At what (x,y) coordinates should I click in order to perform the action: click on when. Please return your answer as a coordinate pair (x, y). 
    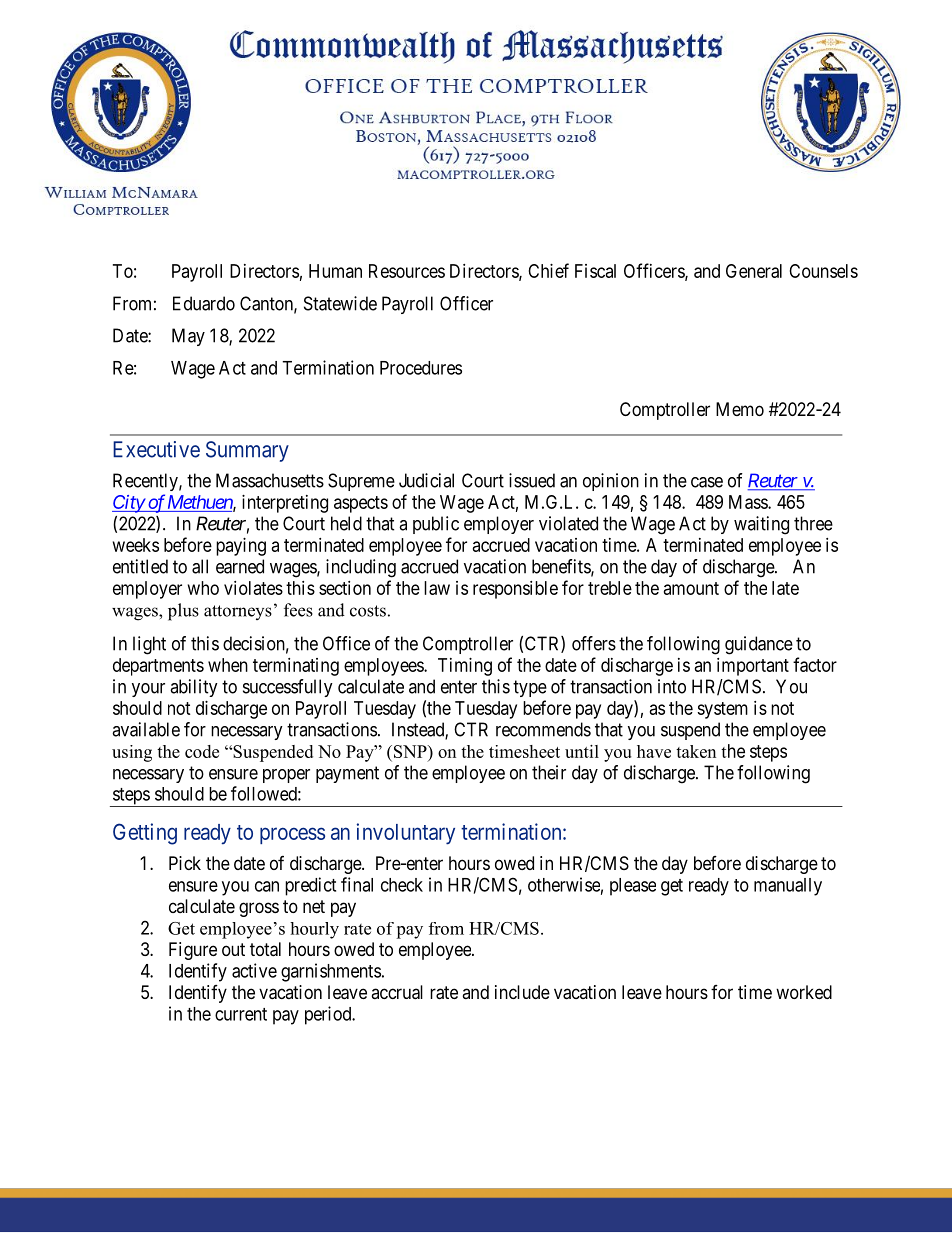
    Looking at the image, I should click on (228, 665).
